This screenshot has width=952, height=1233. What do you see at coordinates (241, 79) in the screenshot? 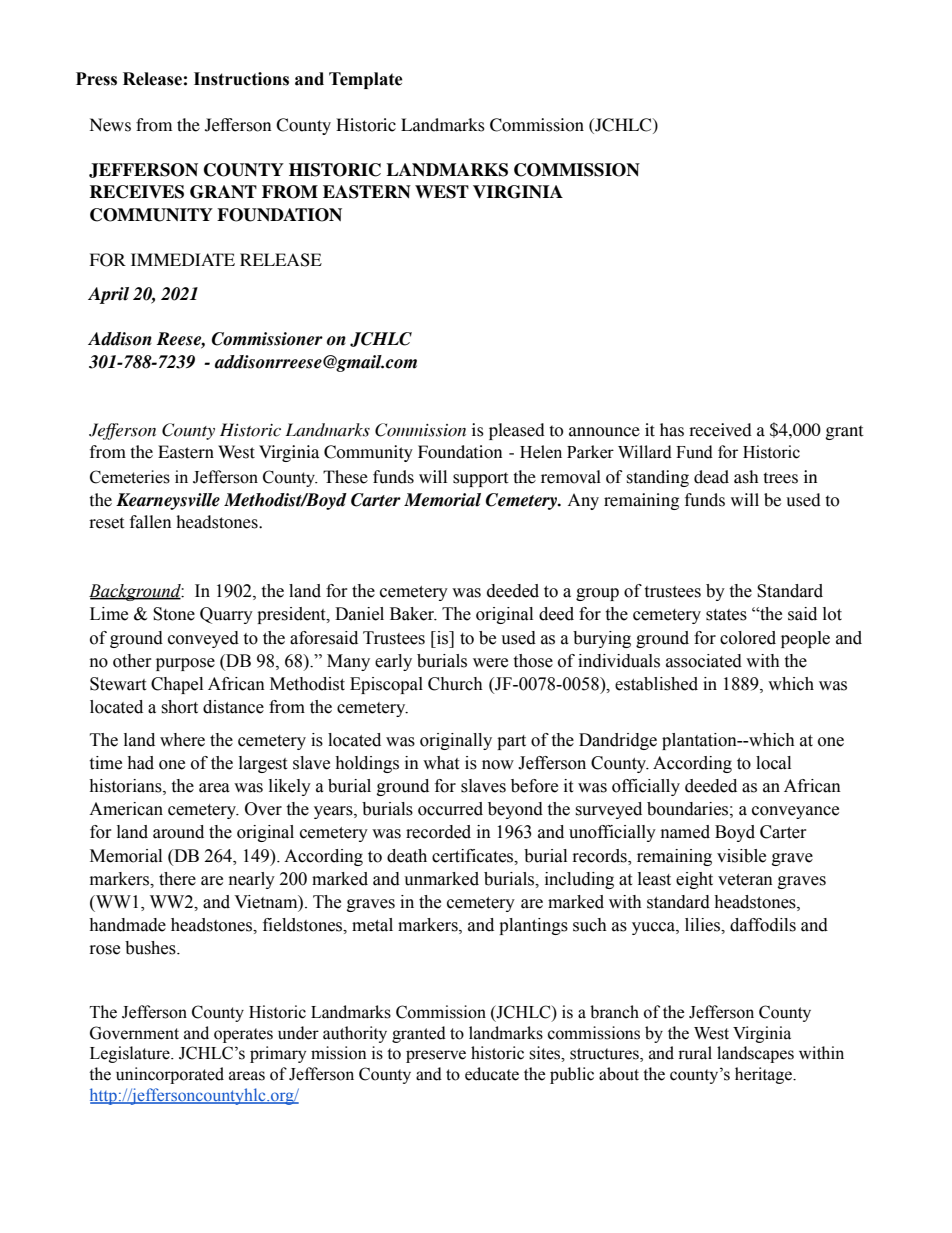
I see `Instructions` at bounding box center [241, 79].
